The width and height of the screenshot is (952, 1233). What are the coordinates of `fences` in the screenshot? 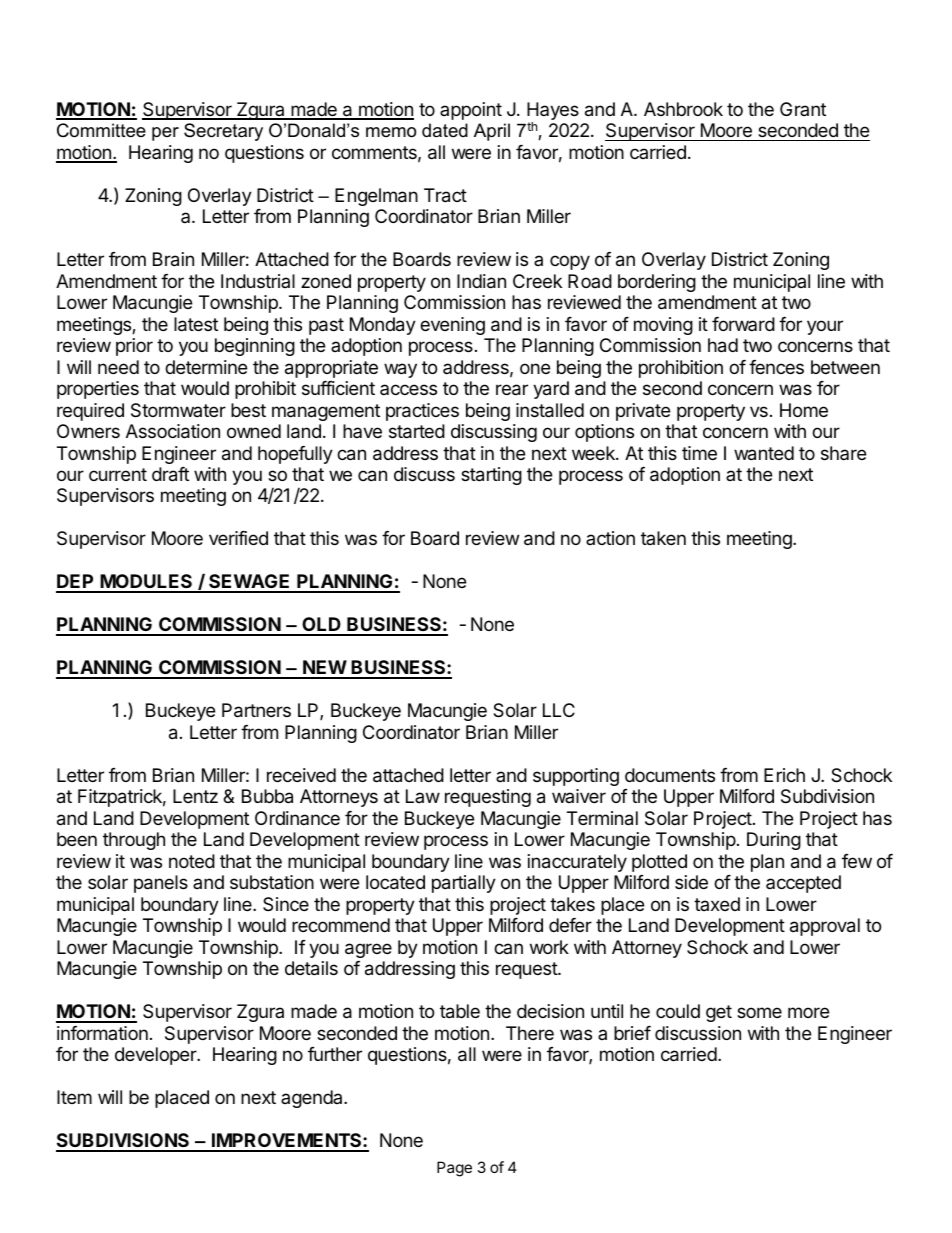 It's located at (776, 367).
